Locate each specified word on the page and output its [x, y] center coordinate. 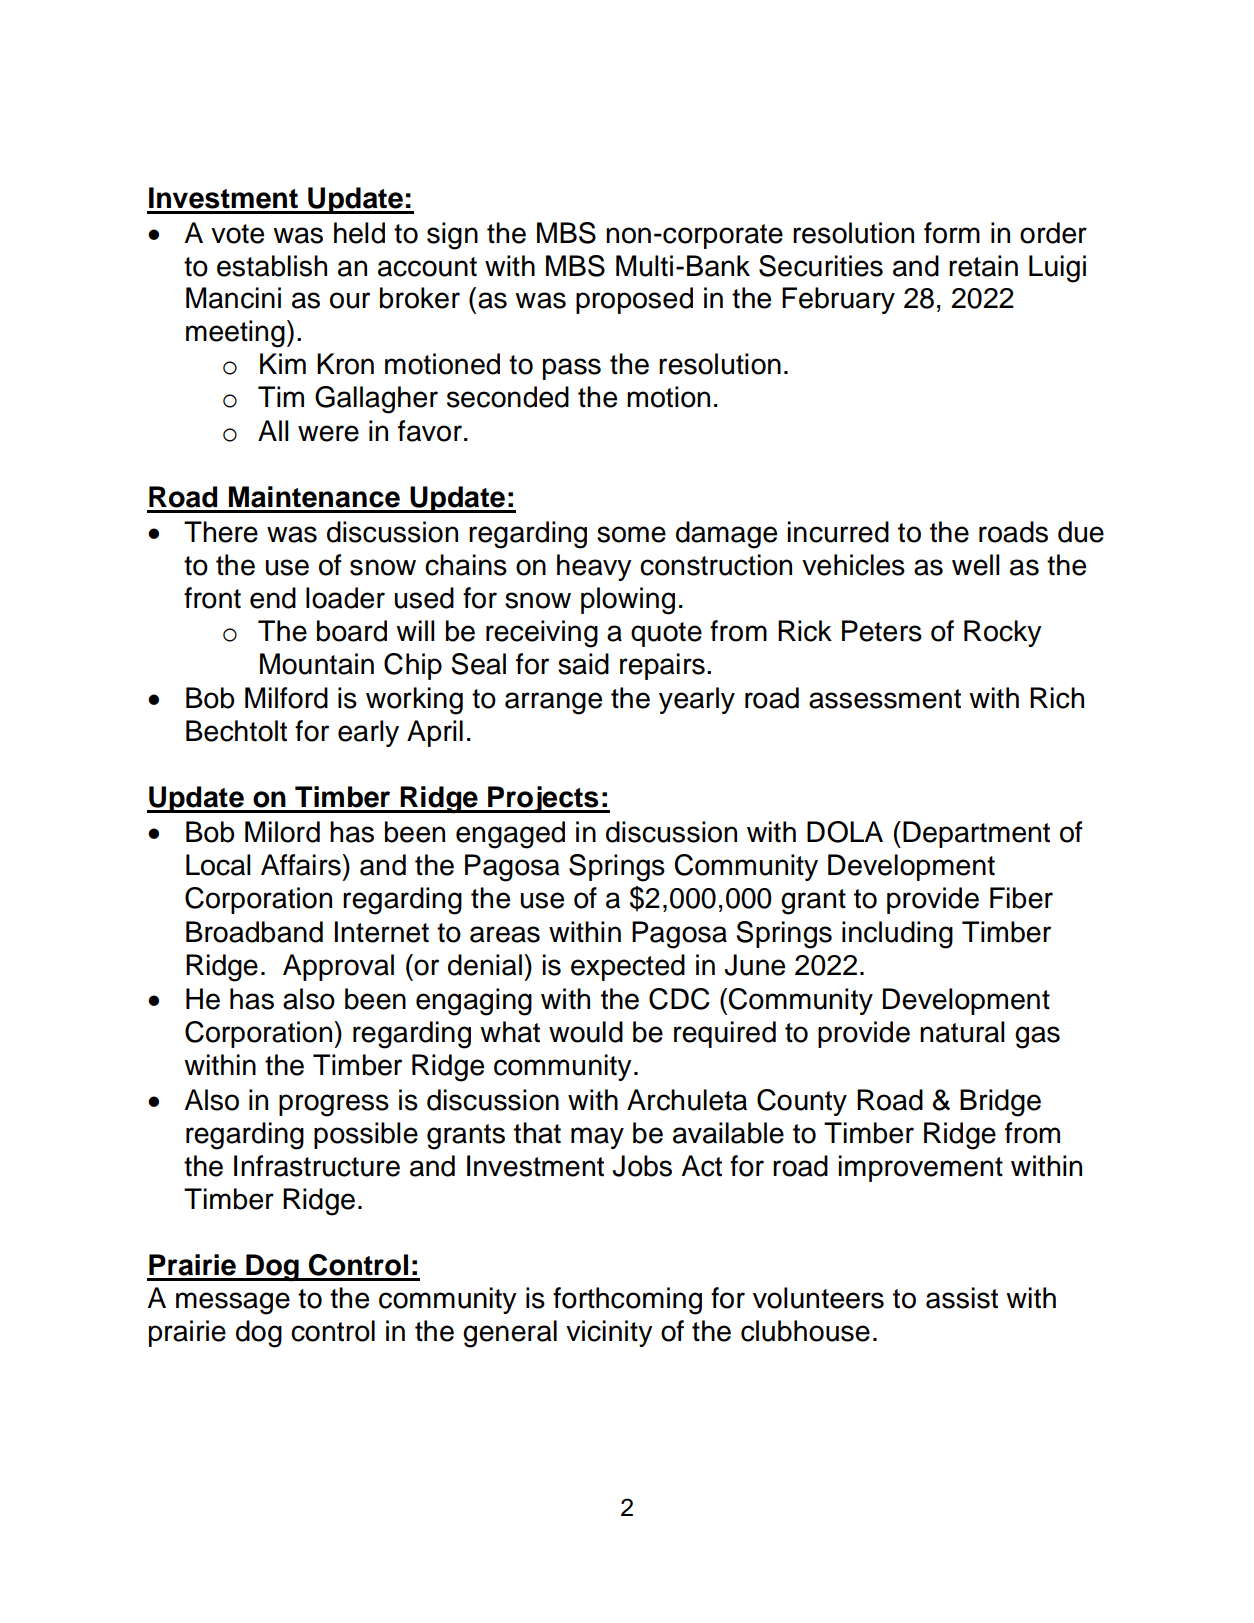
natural [962, 1032]
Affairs [302, 865]
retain [983, 266]
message [233, 1303]
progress [334, 1105]
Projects [543, 799]
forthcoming [627, 1301]
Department [976, 834]
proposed [634, 300]
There [221, 532]
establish [272, 266]
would [586, 1032]
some [631, 534]
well [976, 565]
